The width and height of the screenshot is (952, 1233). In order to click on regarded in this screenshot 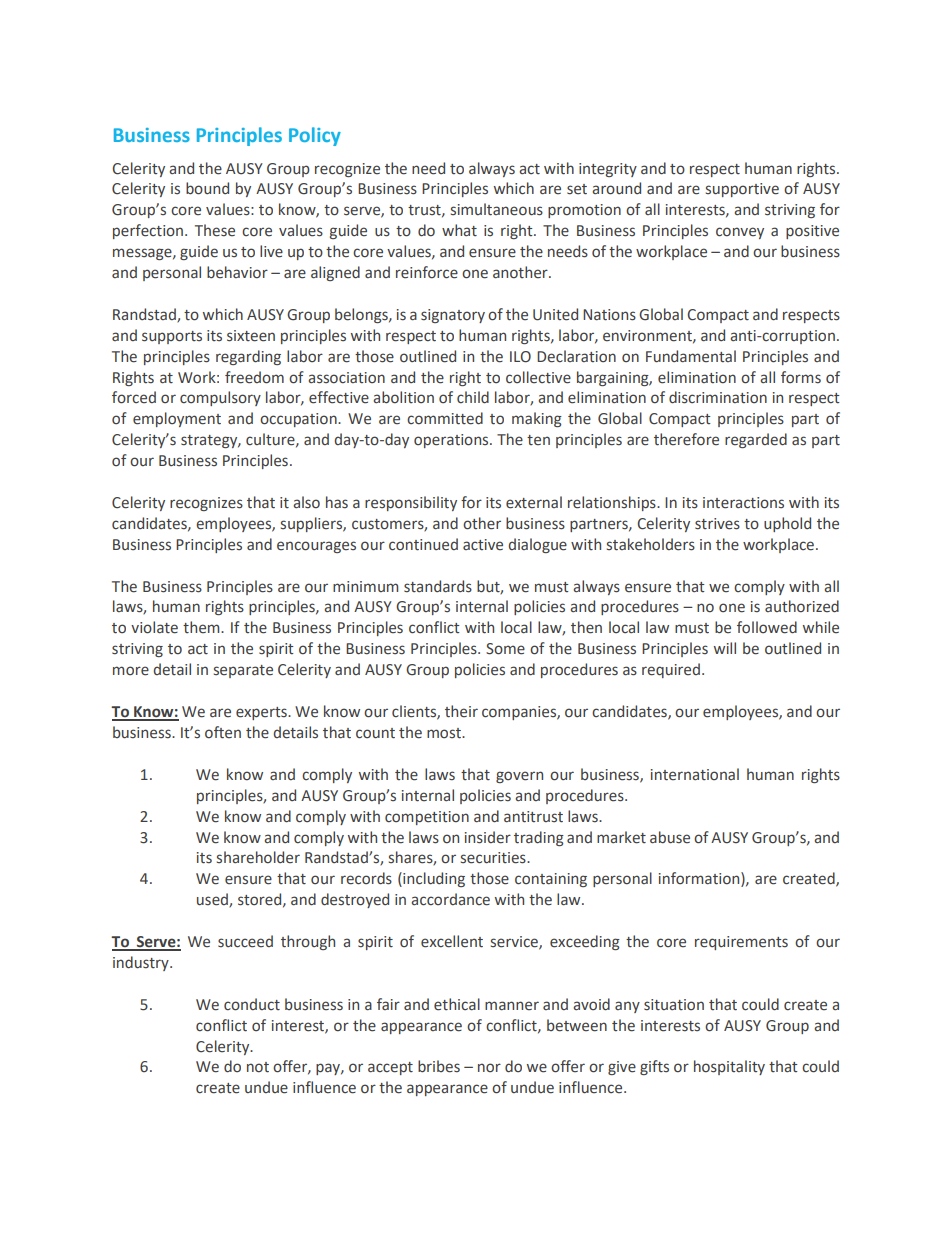, I will do `click(756, 440)`.
